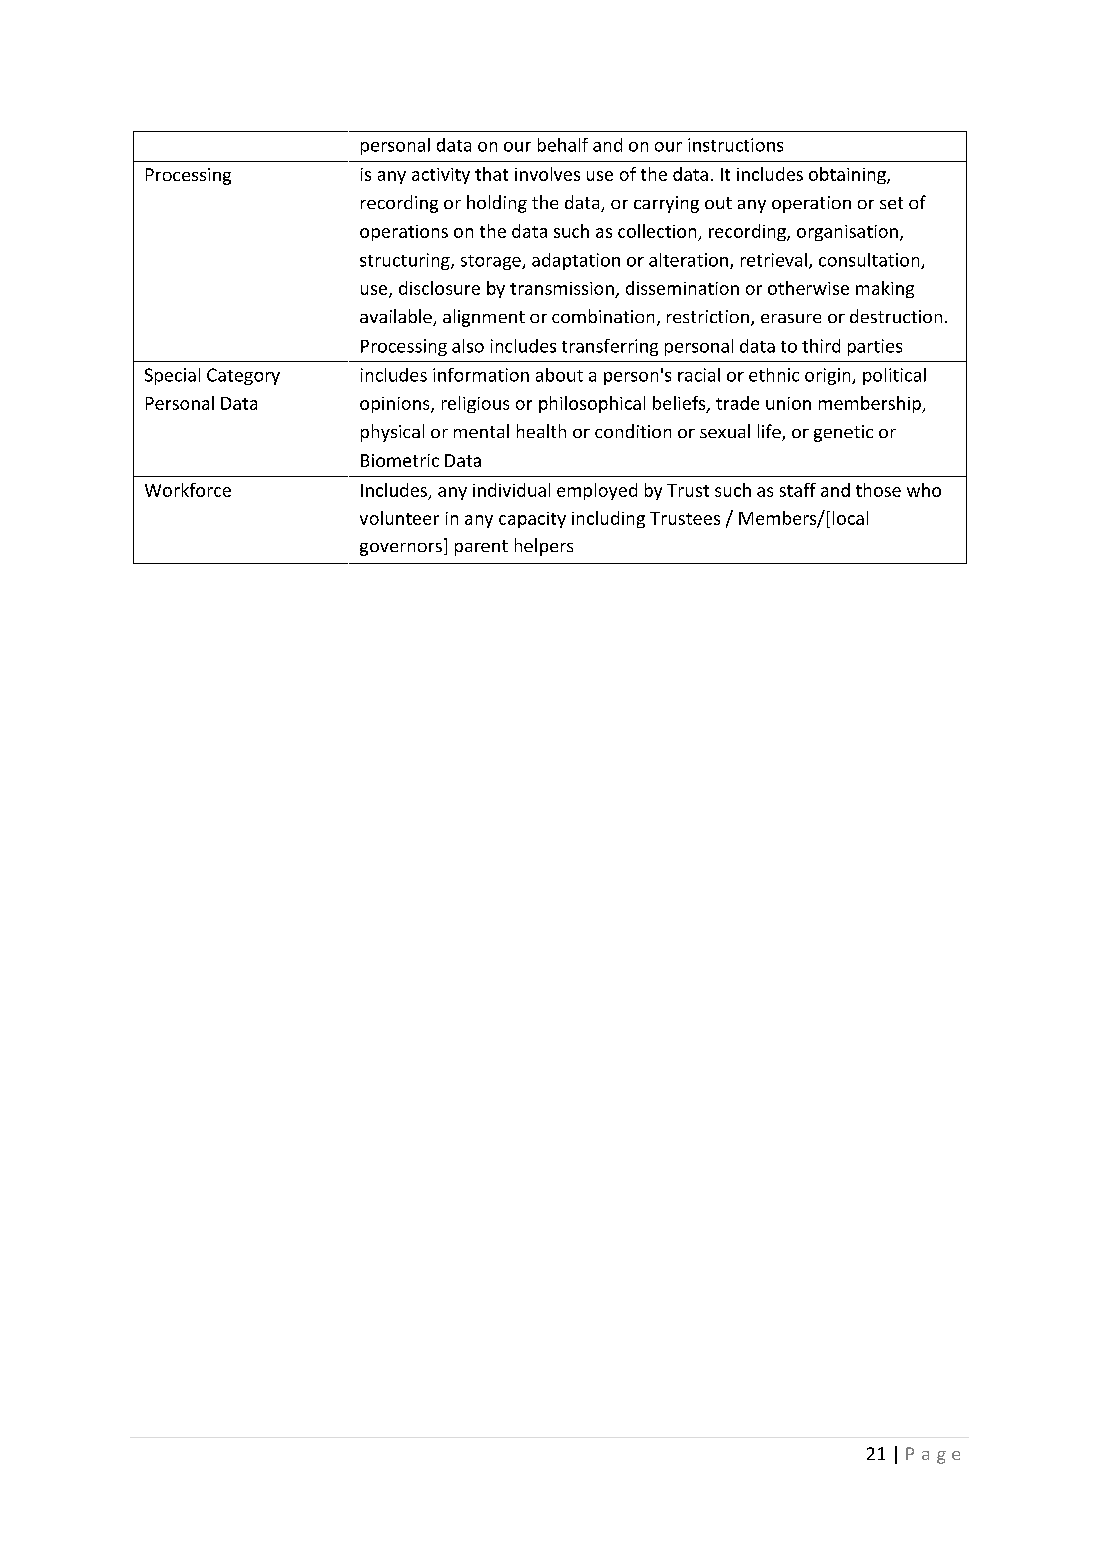  Describe the element at coordinates (798, 490) in the image. I see `staff` at that location.
